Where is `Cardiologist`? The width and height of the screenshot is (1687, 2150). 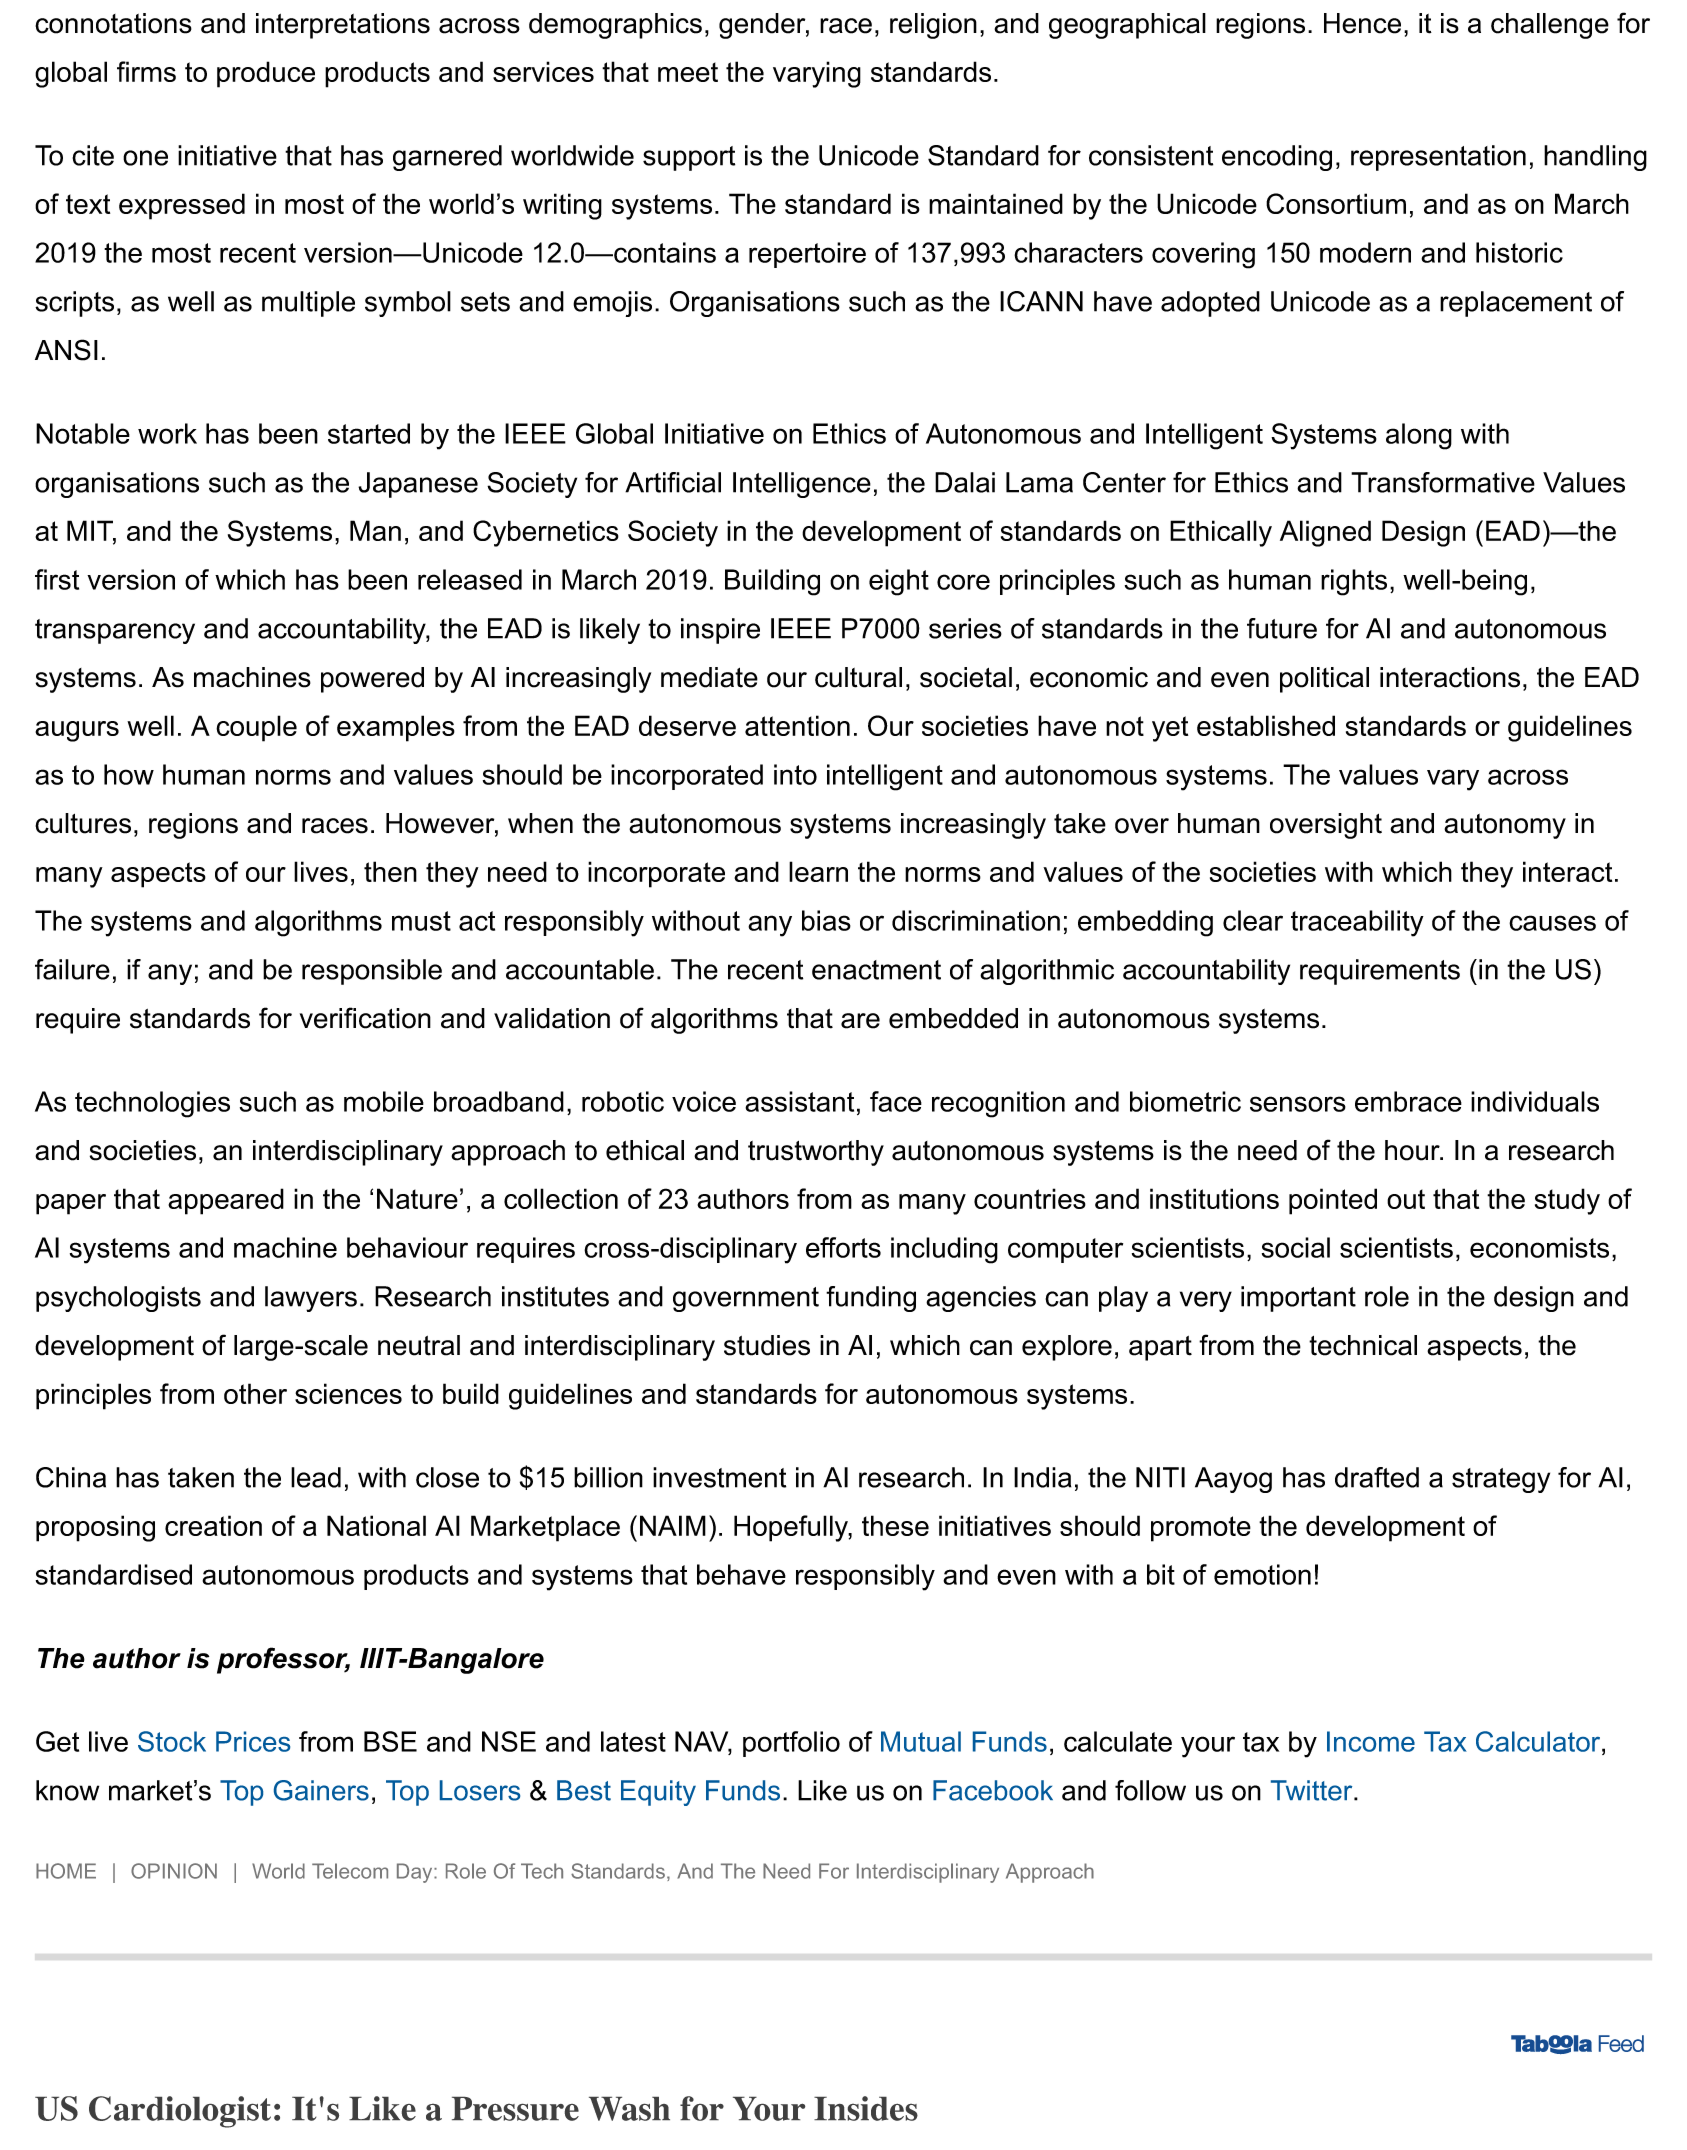
Cardiologist is located at coordinates (180, 2112).
